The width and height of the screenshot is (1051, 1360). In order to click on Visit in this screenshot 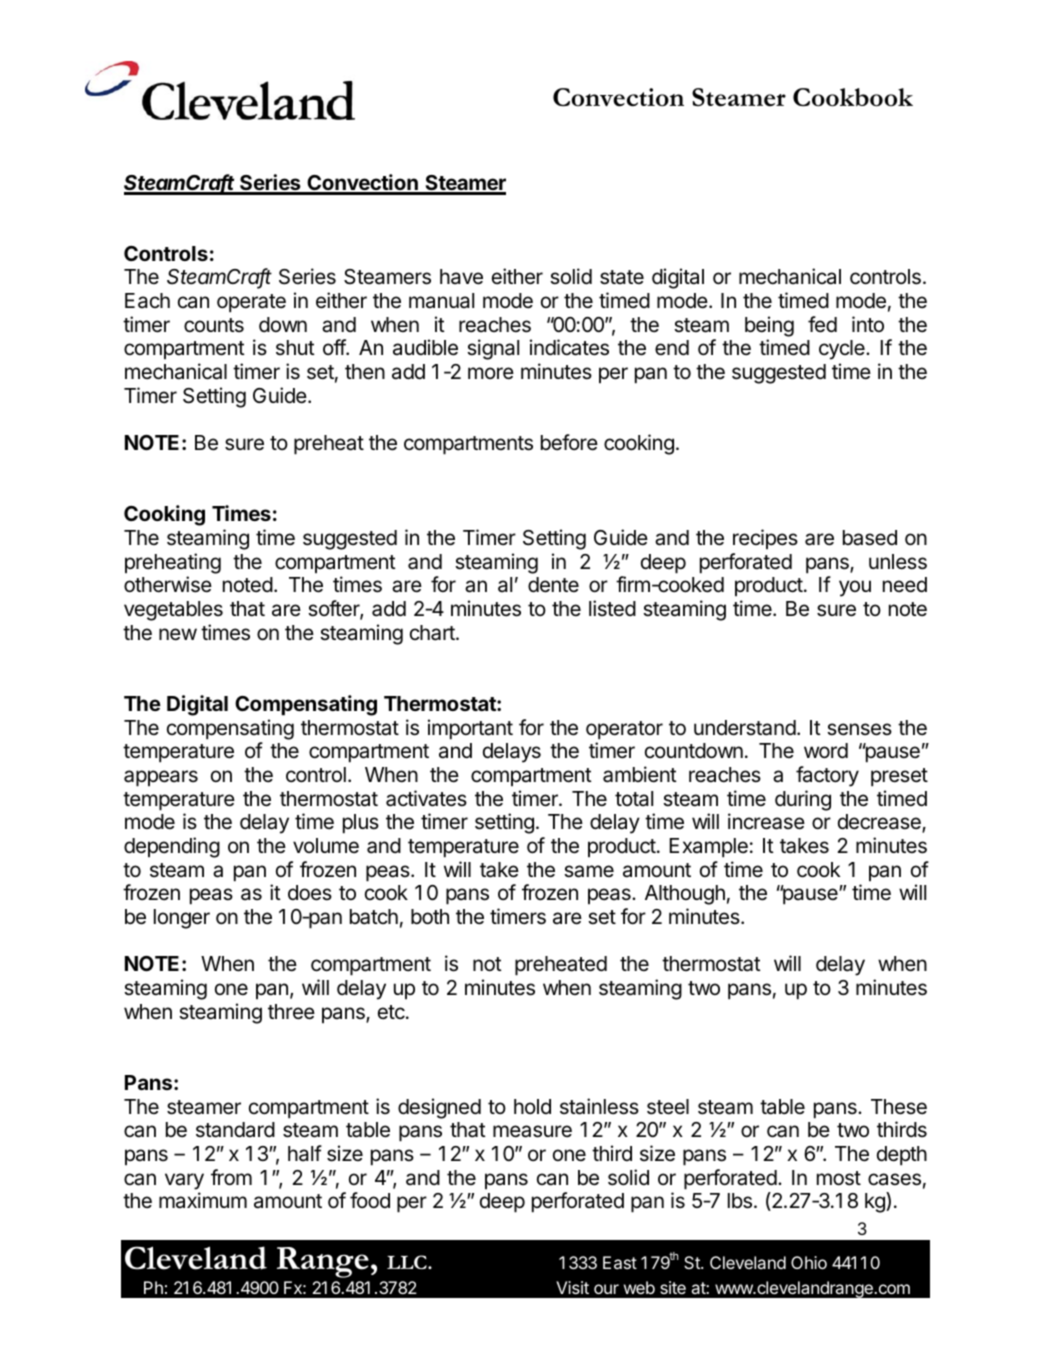, I will do `click(572, 1287)`.
